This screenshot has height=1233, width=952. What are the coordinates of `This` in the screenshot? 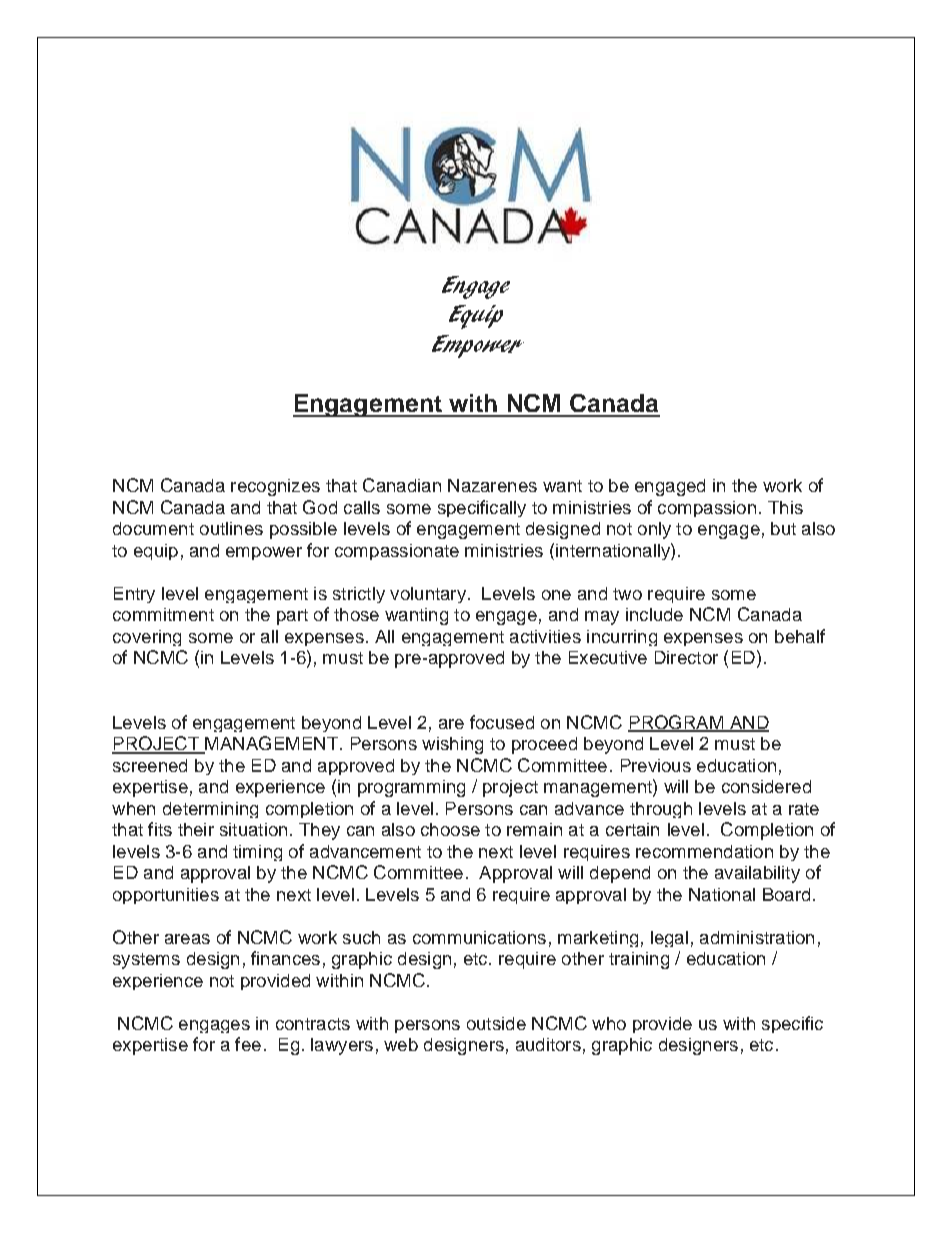 It's located at (785, 507).
